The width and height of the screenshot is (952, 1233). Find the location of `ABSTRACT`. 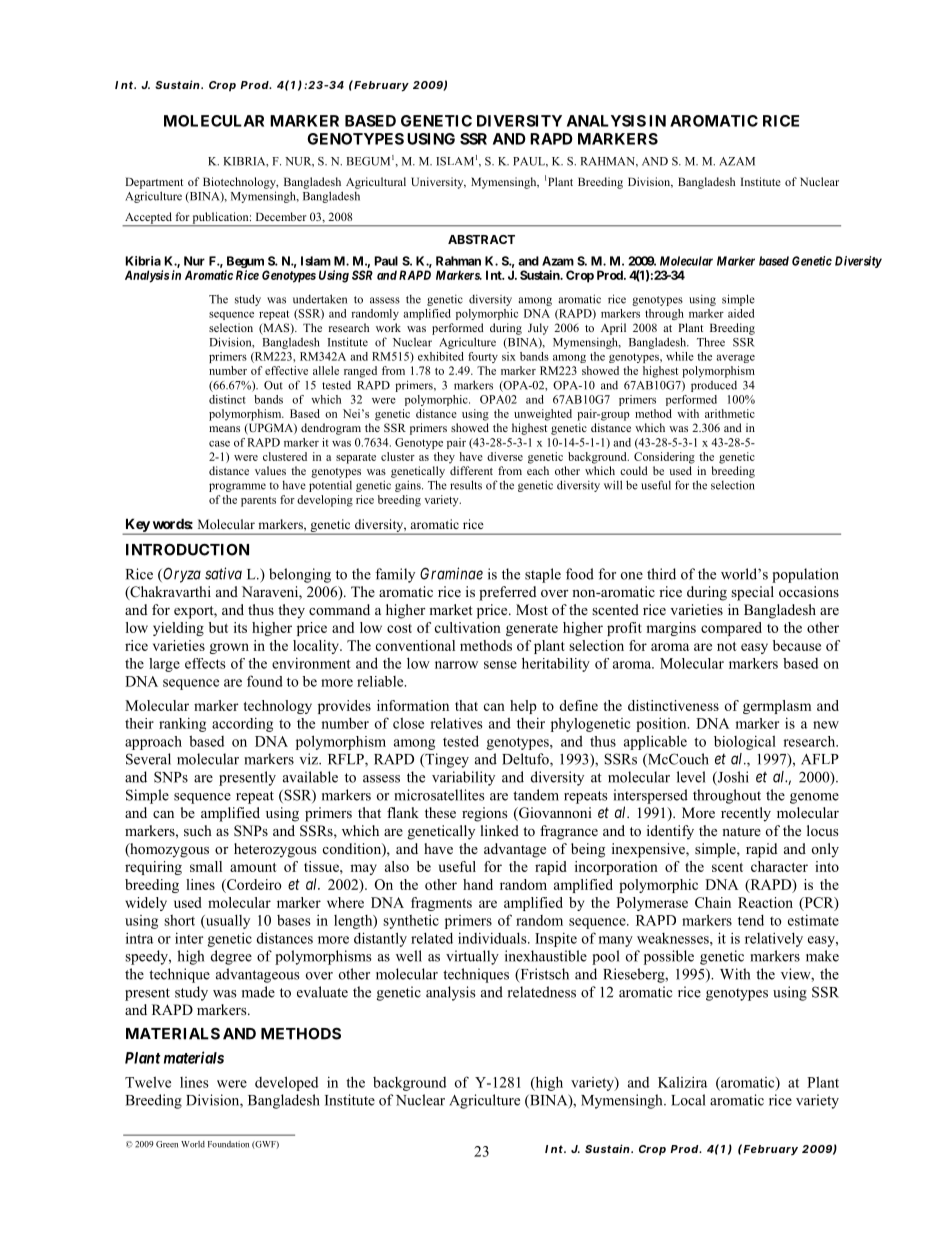

ABSTRACT is located at coordinates (481, 239).
